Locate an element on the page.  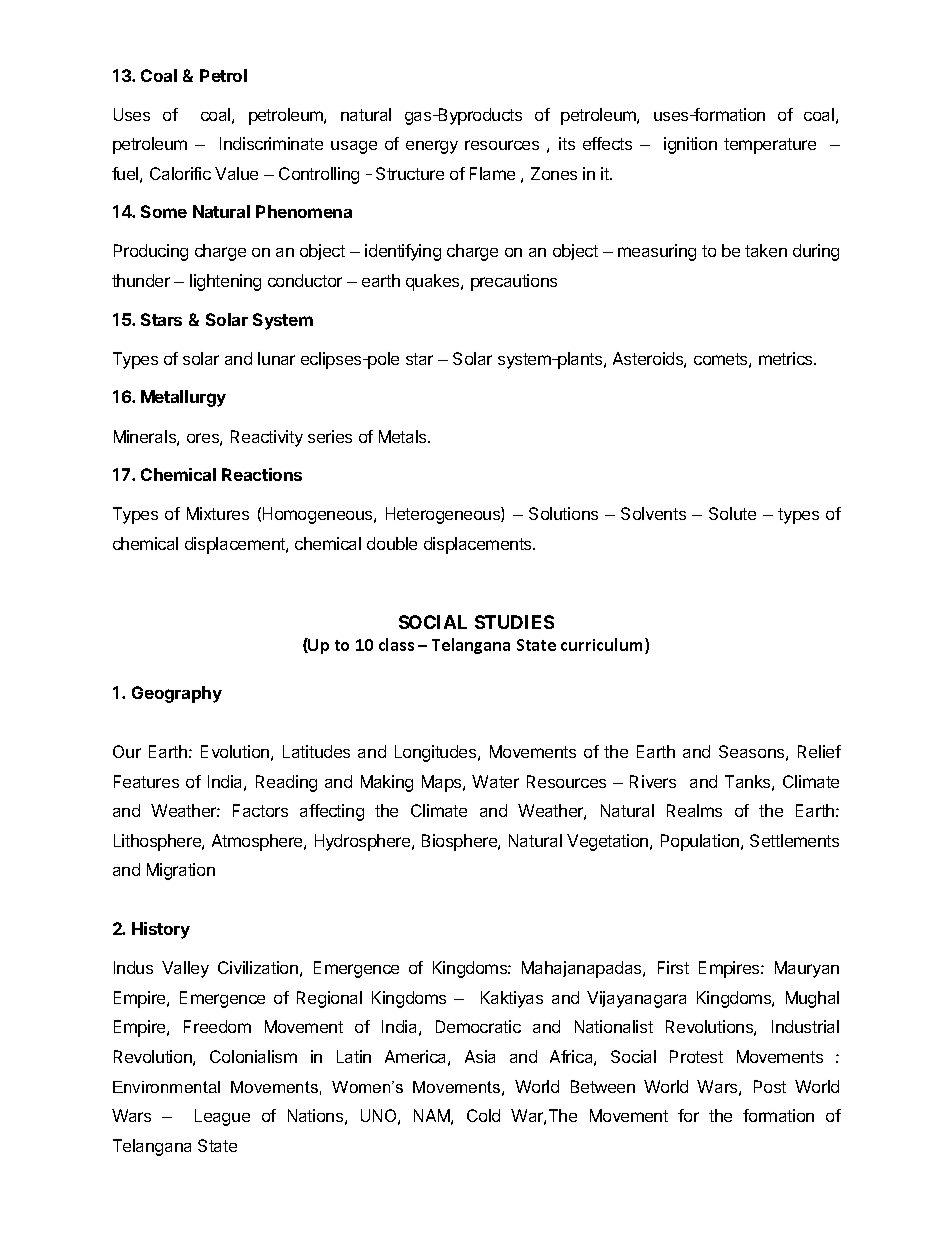
Metals is located at coordinates (404, 436).
